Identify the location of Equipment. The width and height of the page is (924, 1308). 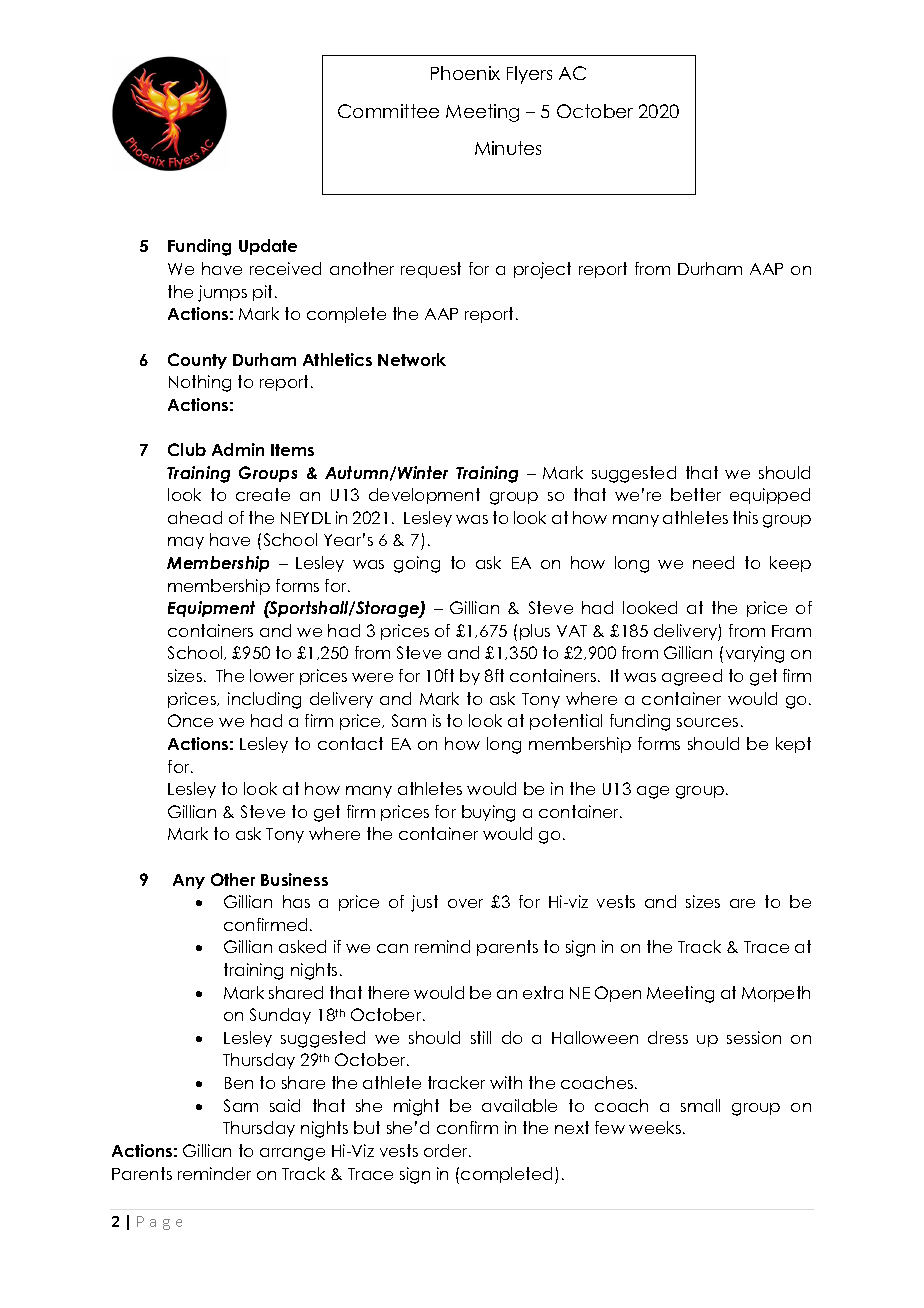
(211, 609).
